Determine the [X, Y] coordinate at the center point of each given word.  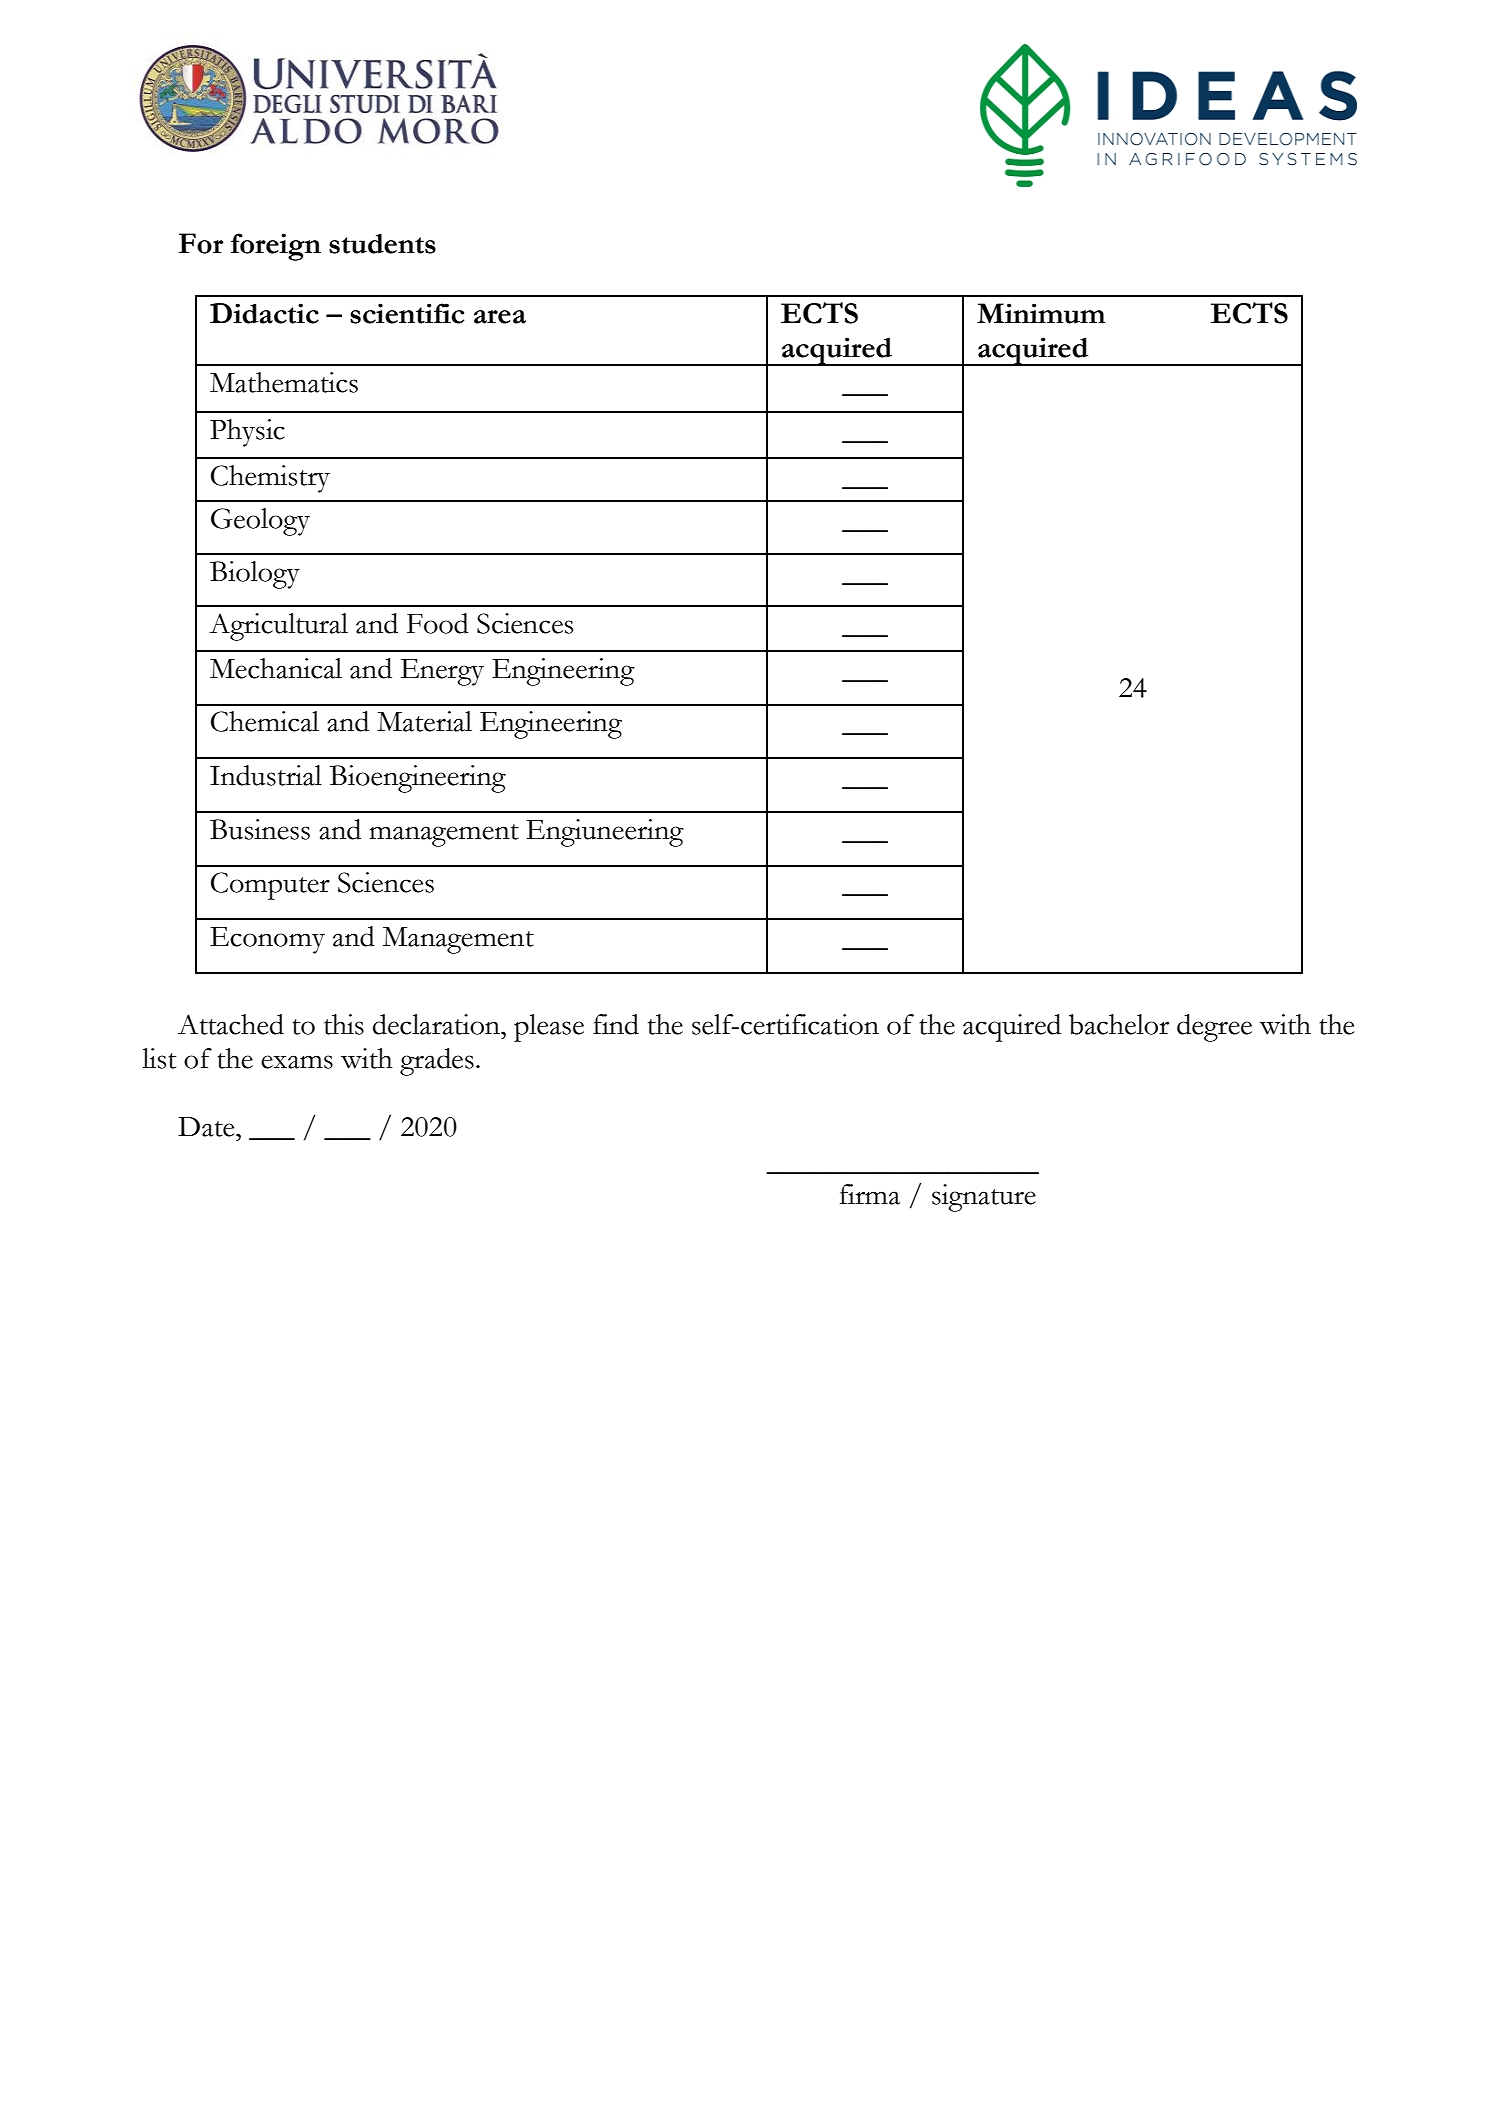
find [616, 1024]
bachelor [1119, 1024]
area [500, 317]
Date [207, 1127]
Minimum [1041, 313]
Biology [255, 575]
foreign [276, 247]
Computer [270, 886]
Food [438, 623]
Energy [442, 672]
